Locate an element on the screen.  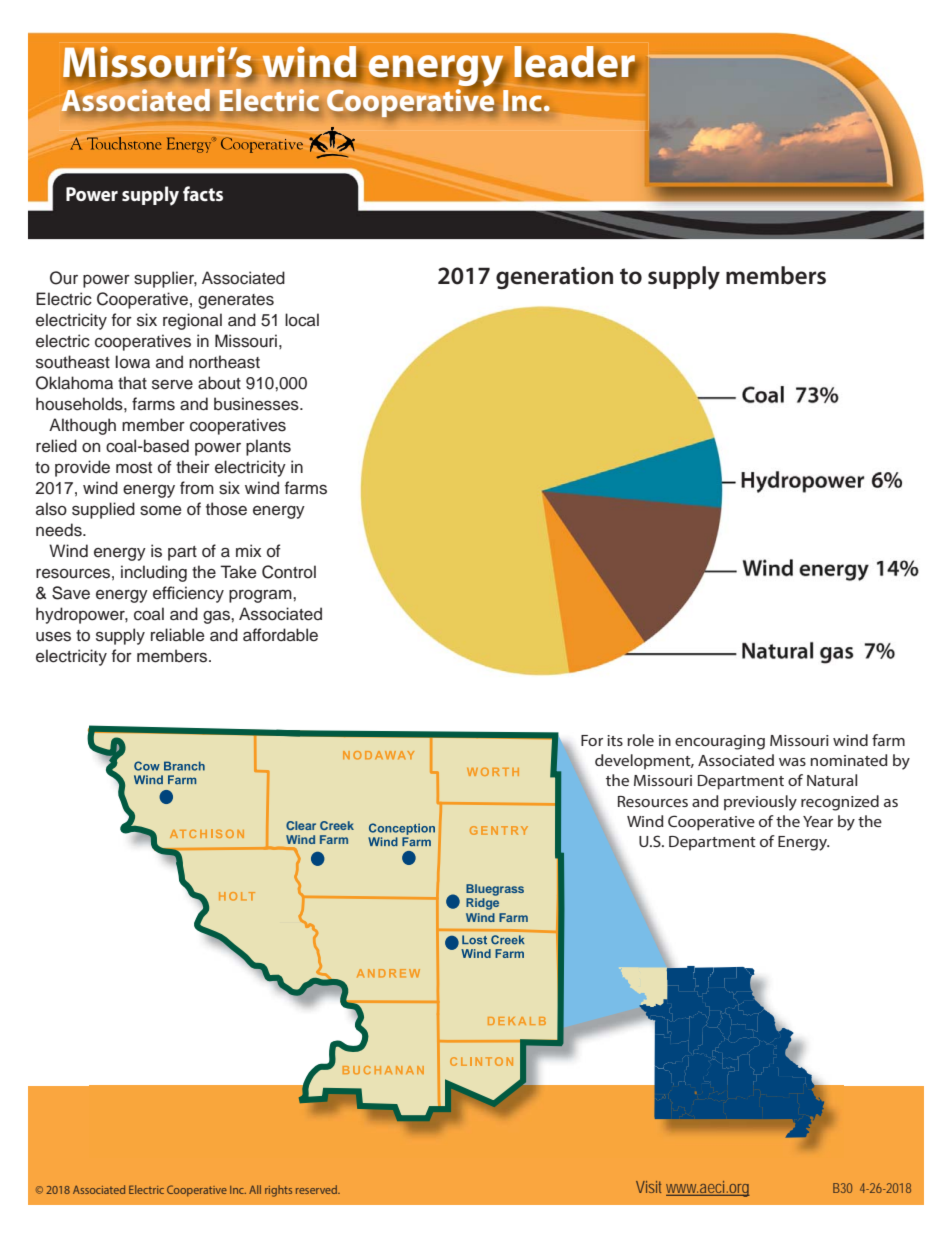
plants is located at coordinates (268, 447).
